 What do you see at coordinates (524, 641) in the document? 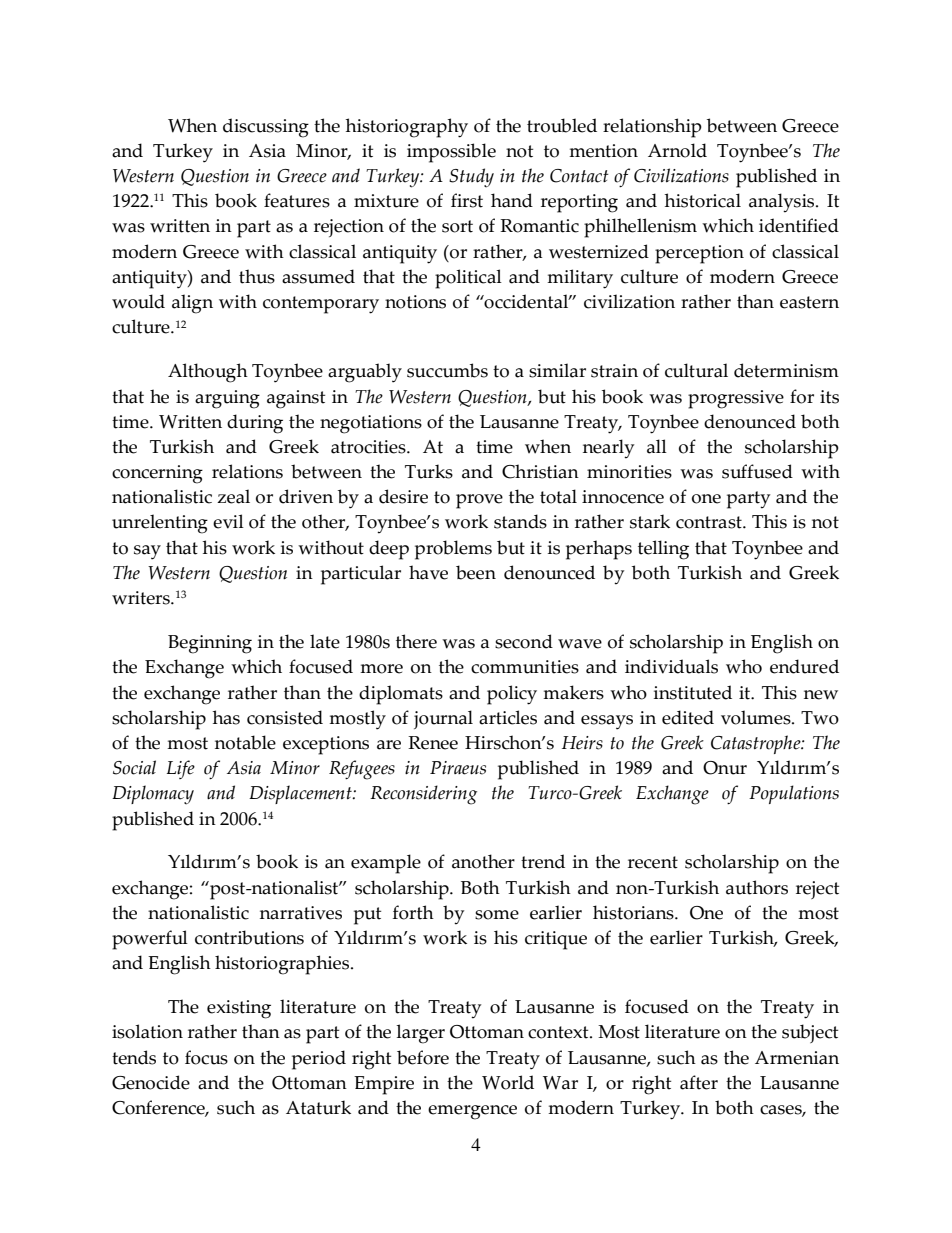
I see `second` at bounding box center [524, 641].
